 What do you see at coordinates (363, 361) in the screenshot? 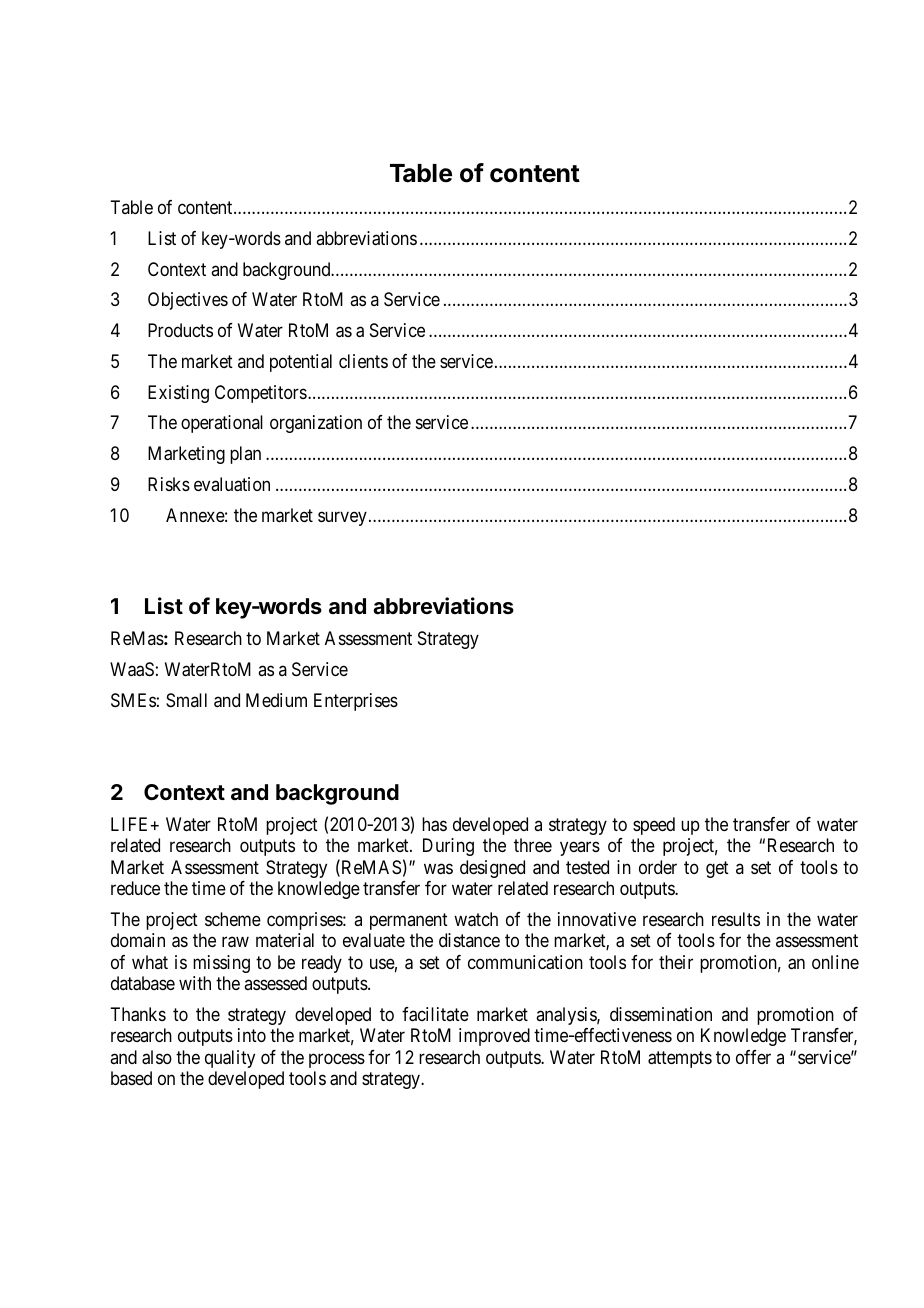
I see `clients` at bounding box center [363, 361].
